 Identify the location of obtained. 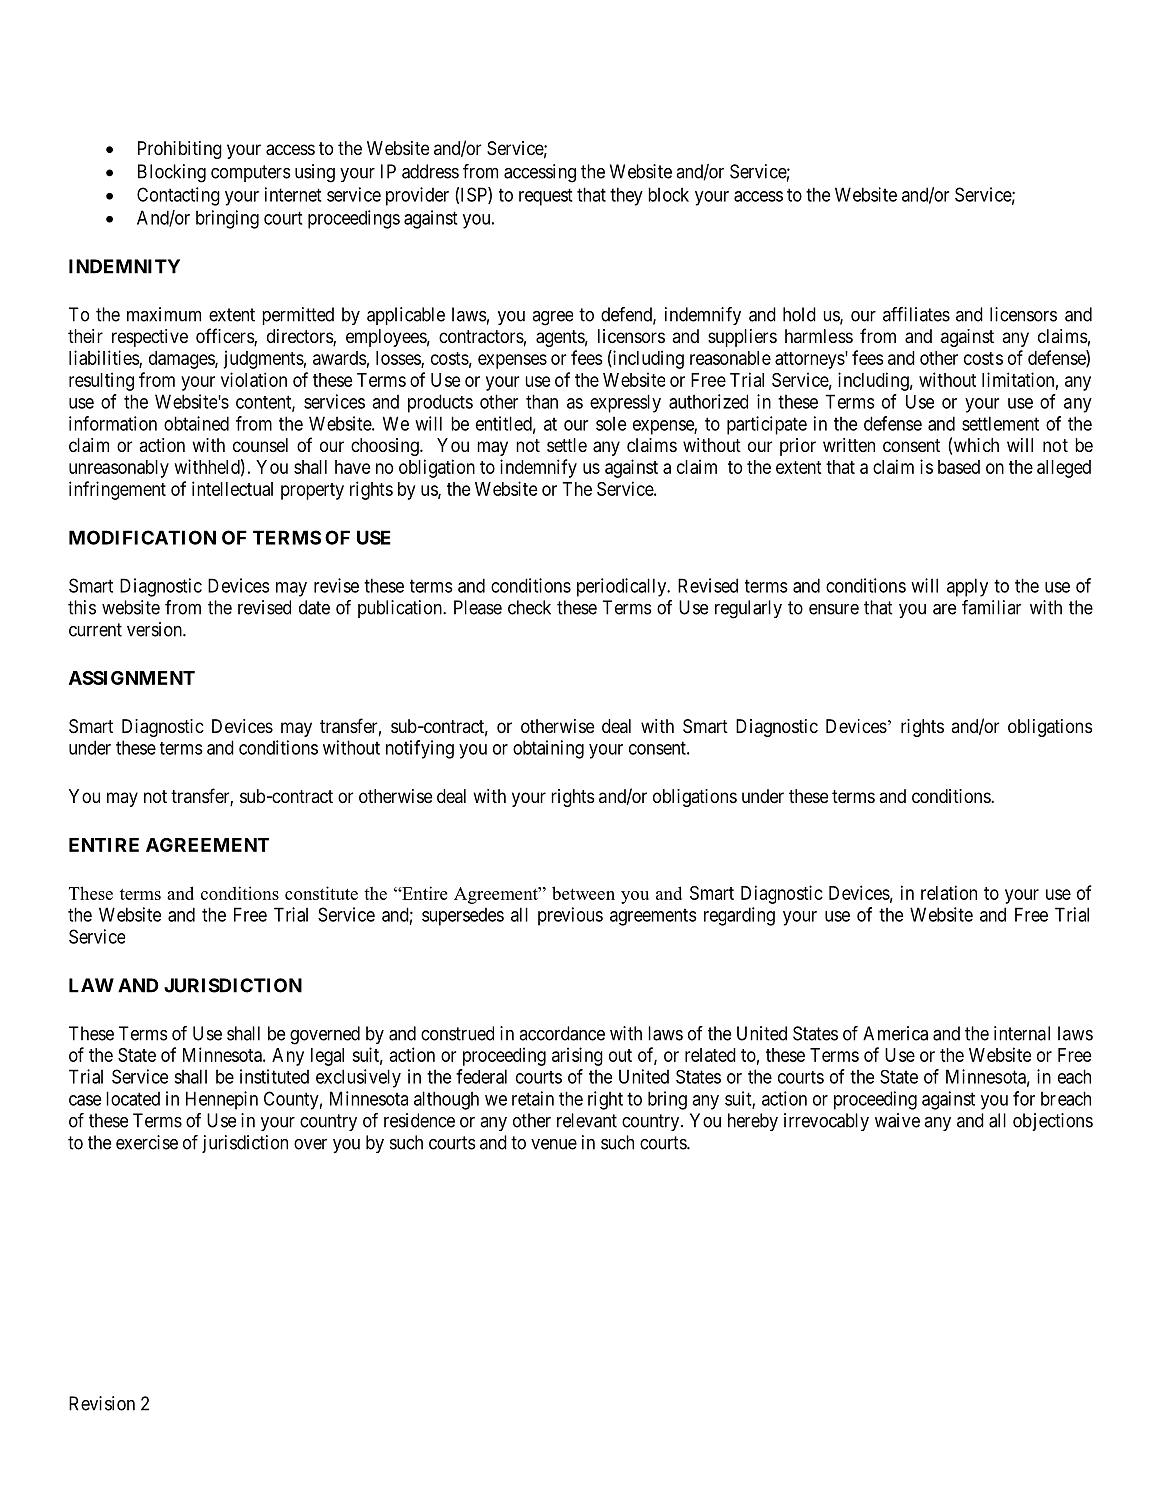
(196, 423).
